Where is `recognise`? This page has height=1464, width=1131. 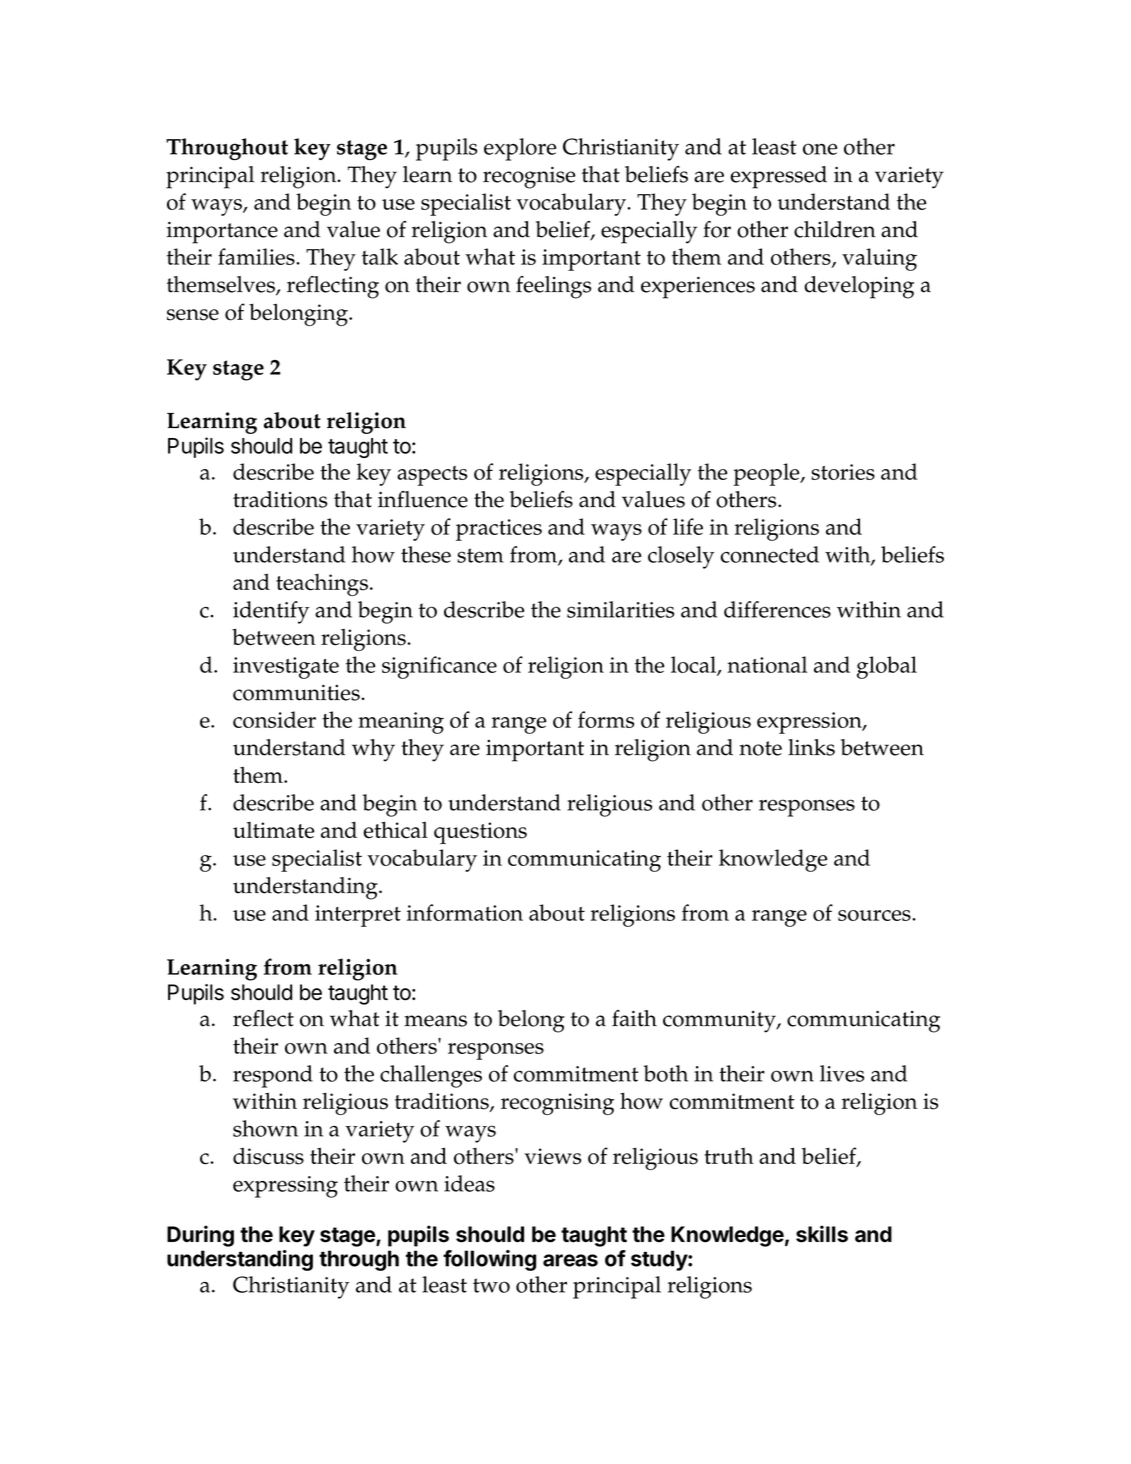 recognise is located at coordinates (529, 178).
